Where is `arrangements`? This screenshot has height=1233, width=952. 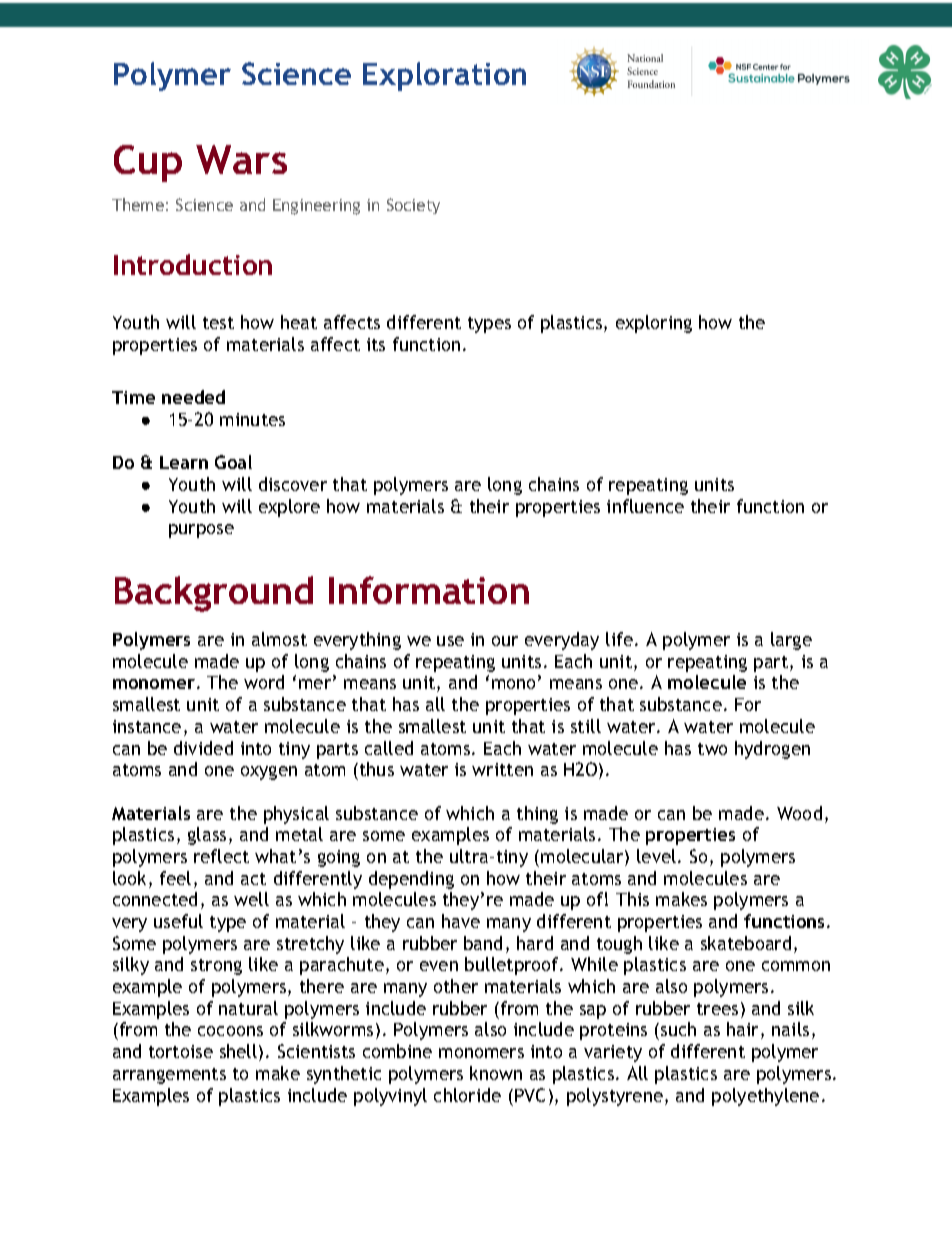
arrangements is located at coordinates (169, 1076).
